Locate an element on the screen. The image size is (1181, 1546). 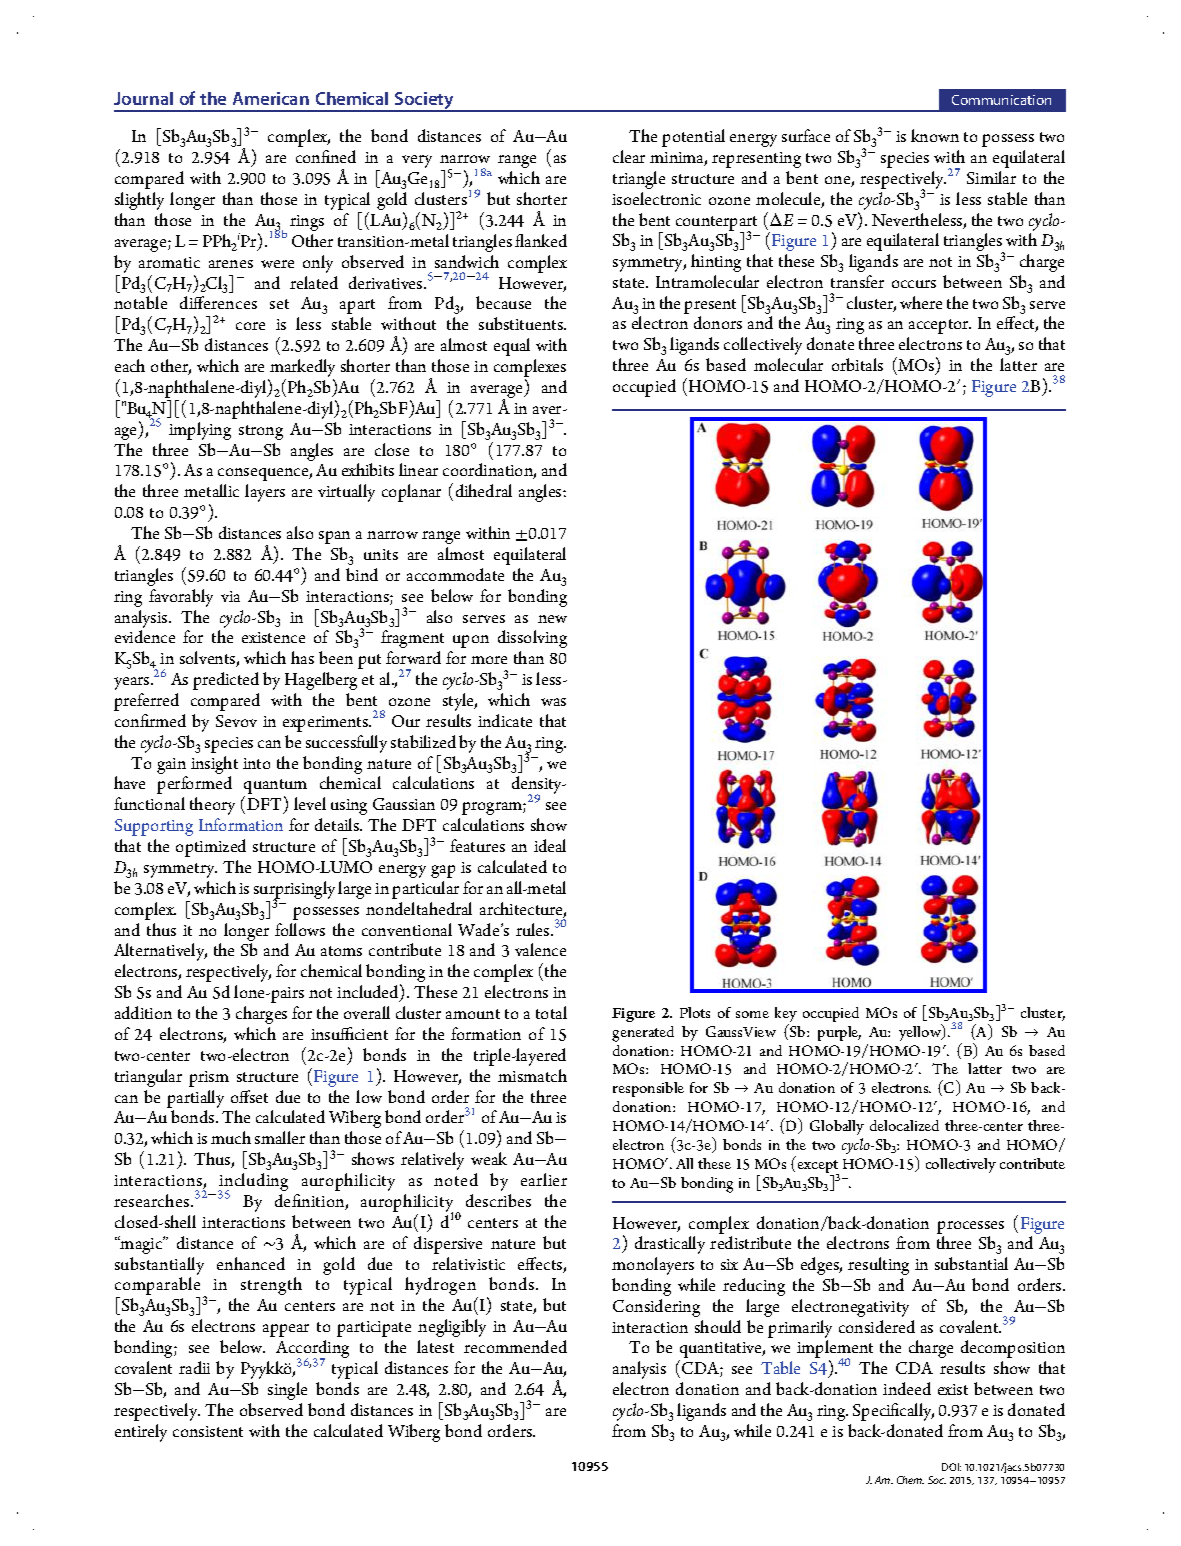
recommended is located at coordinates (515, 1346).
